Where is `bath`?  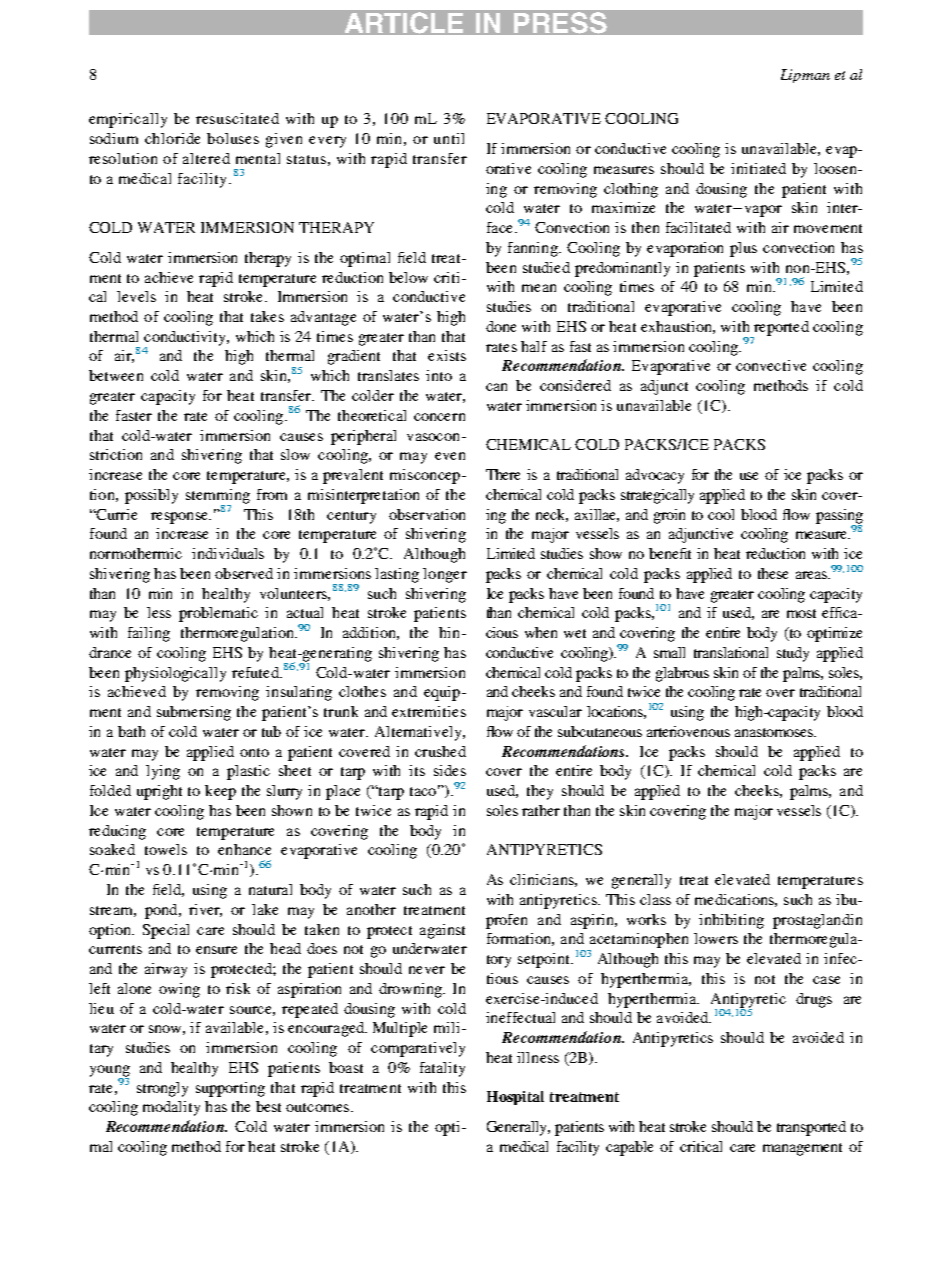
bath is located at coordinates (131, 731).
